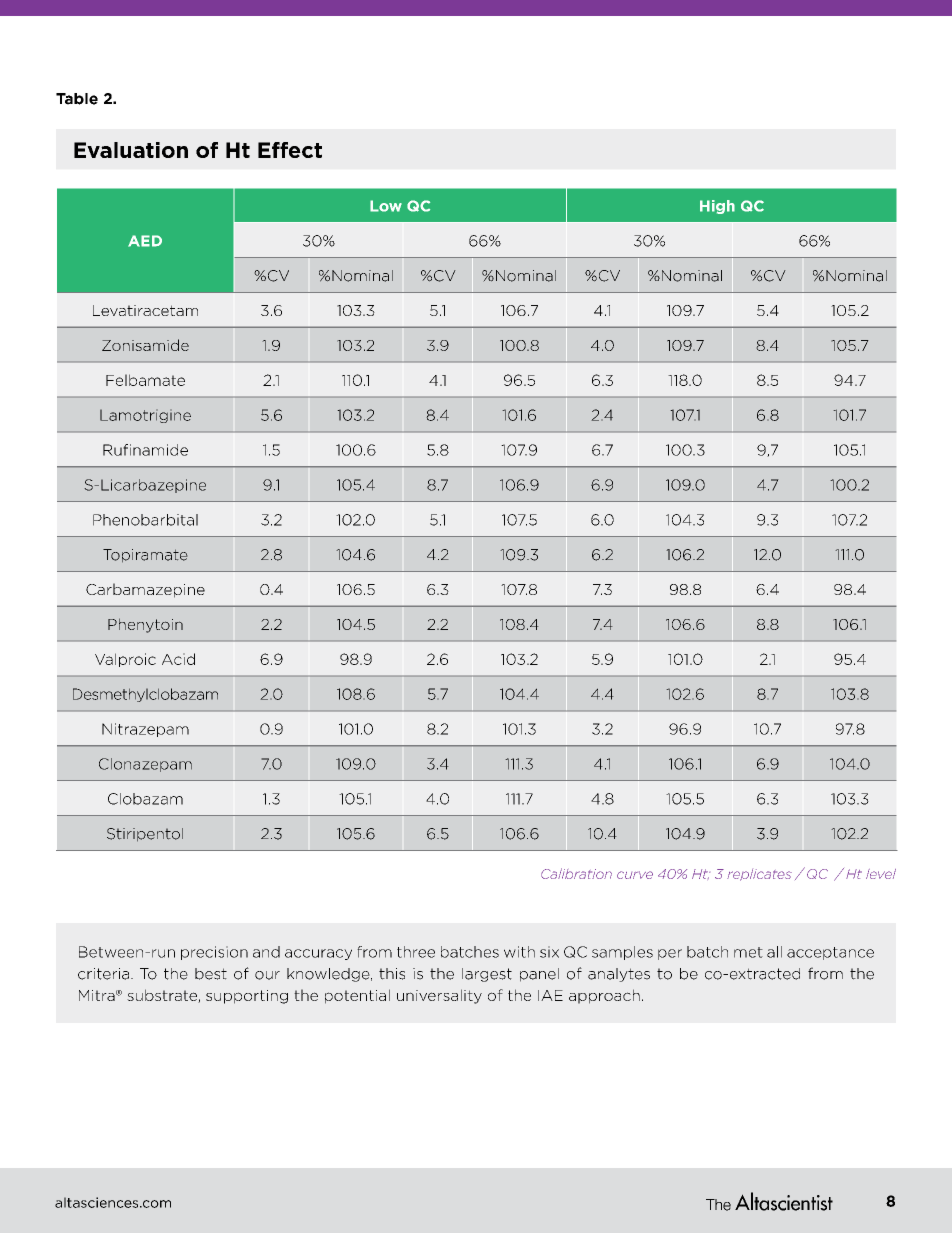  Describe the element at coordinates (774, 952) in the image. I see `all` at that location.
